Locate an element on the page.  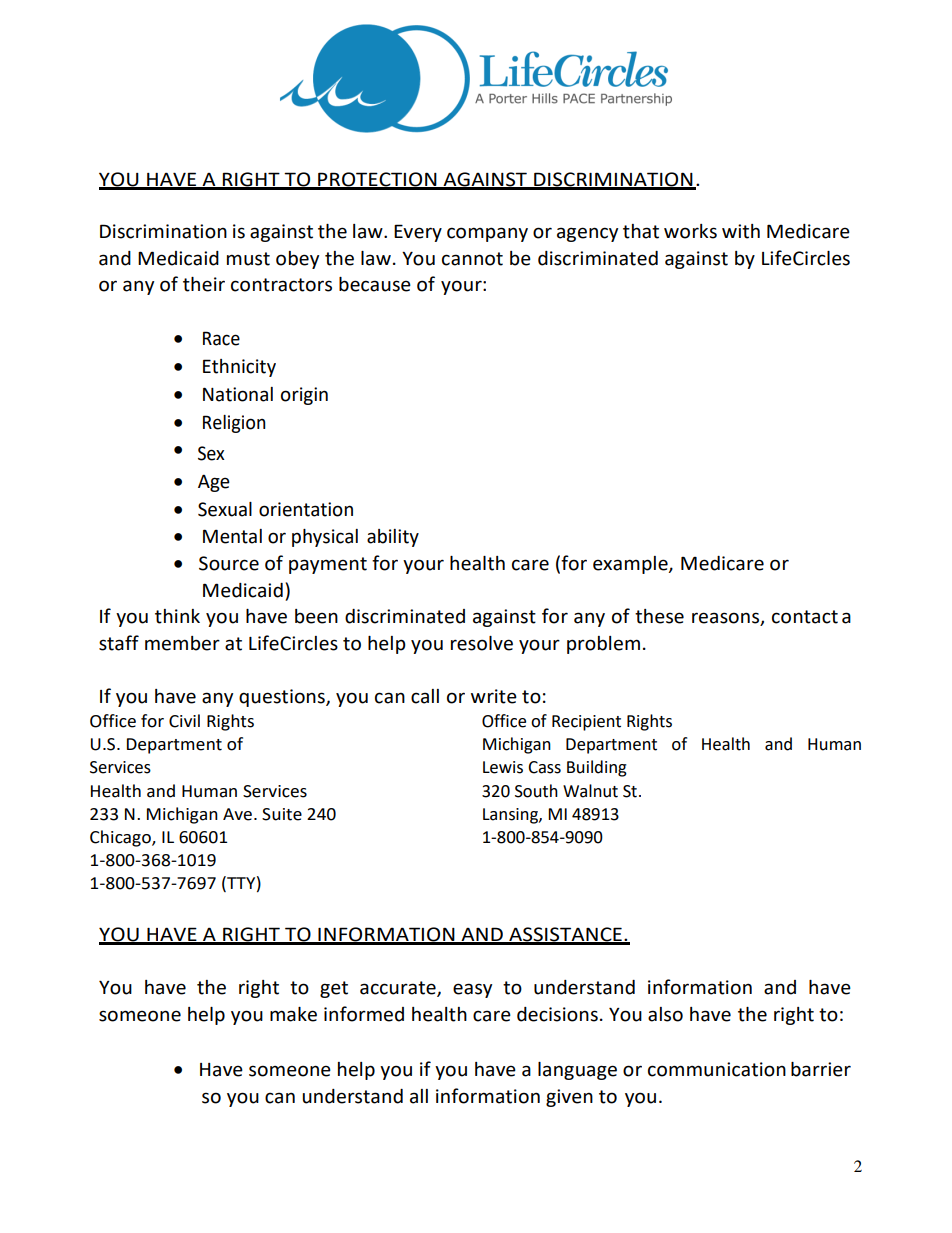
member is located at coordinates (182, 643).
